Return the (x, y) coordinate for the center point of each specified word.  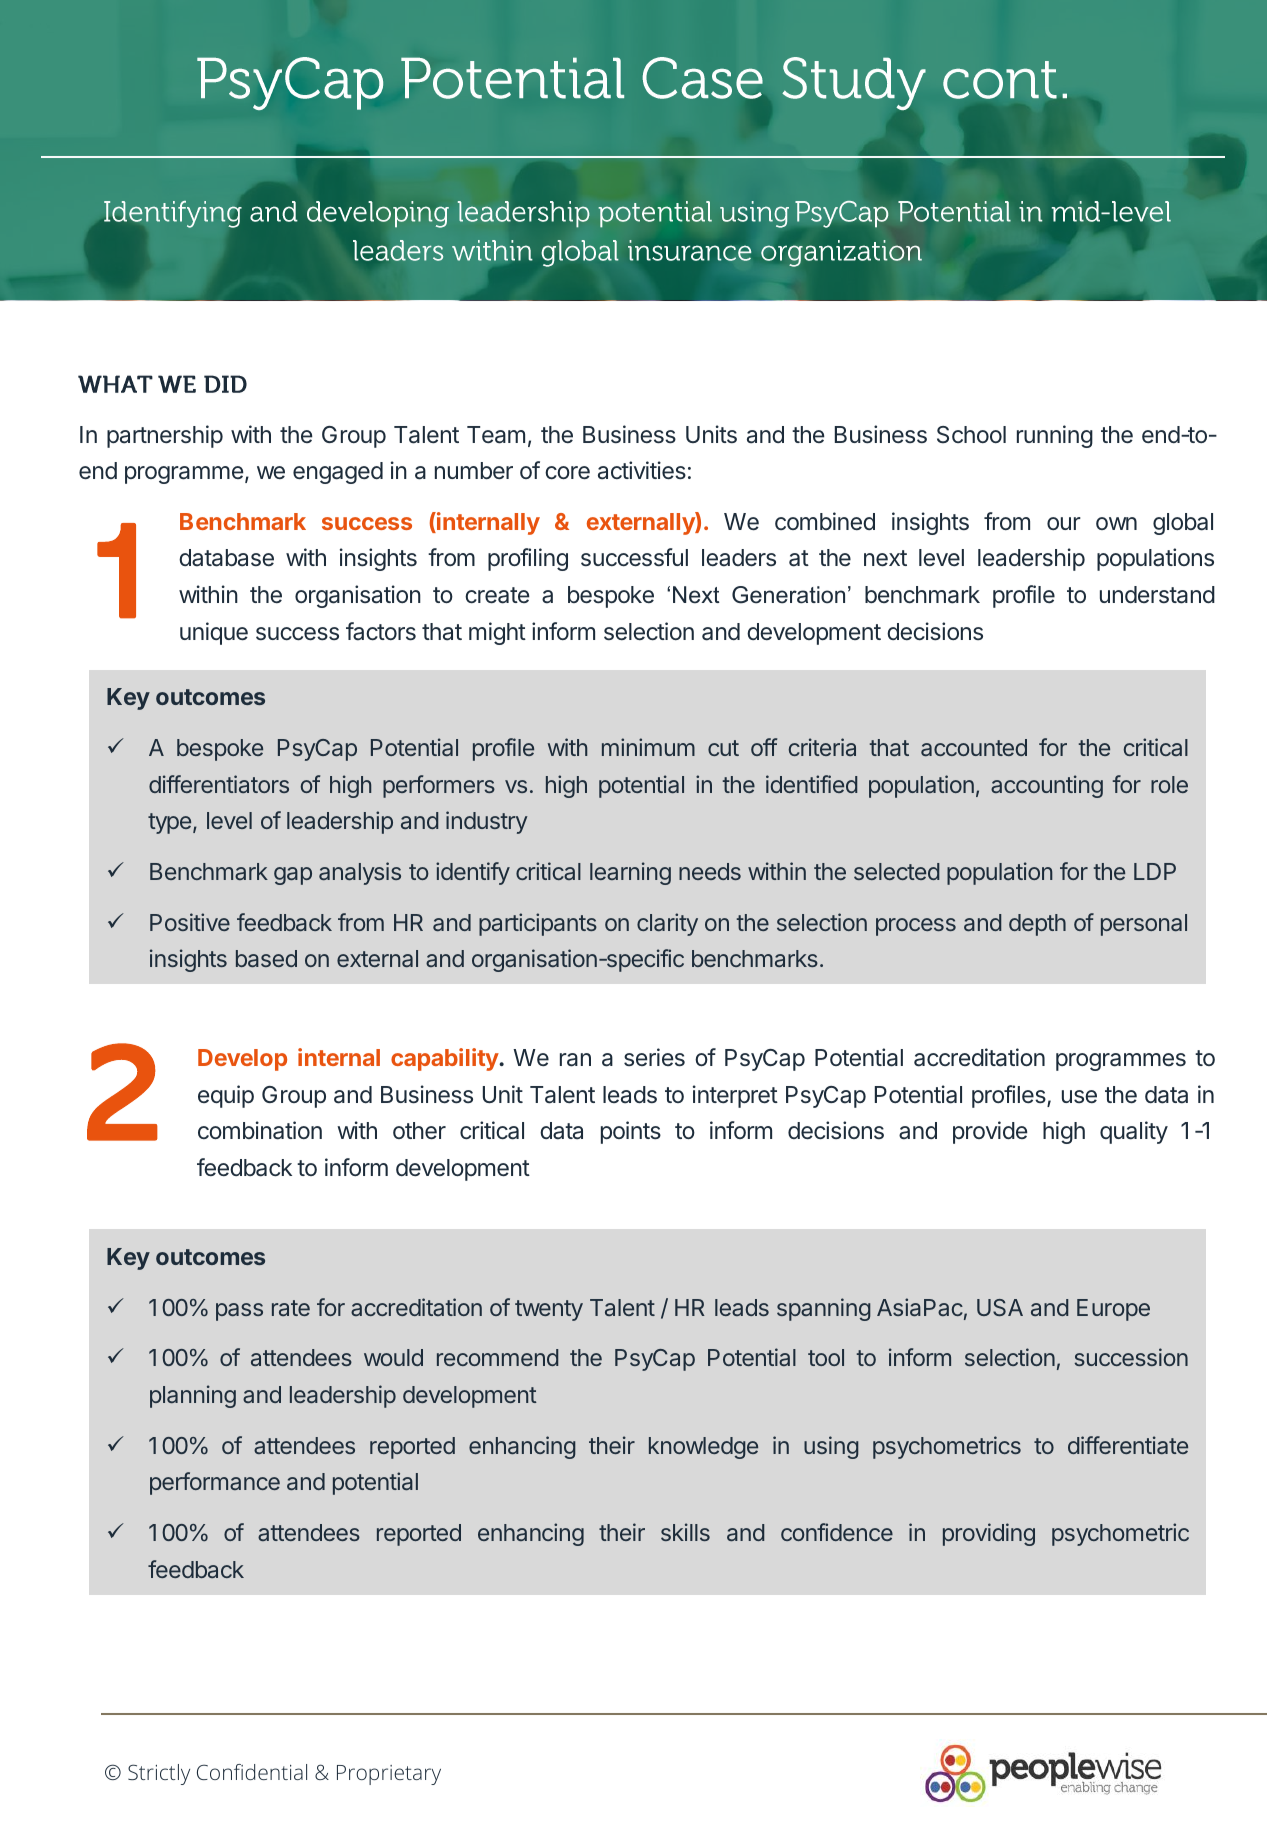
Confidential (252, 1772)
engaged (338, 473)
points (631, 1132)
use (1079, 1096)
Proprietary (389, 1775)
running (1055, 436)
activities (642, 470)
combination (260, 1130)
